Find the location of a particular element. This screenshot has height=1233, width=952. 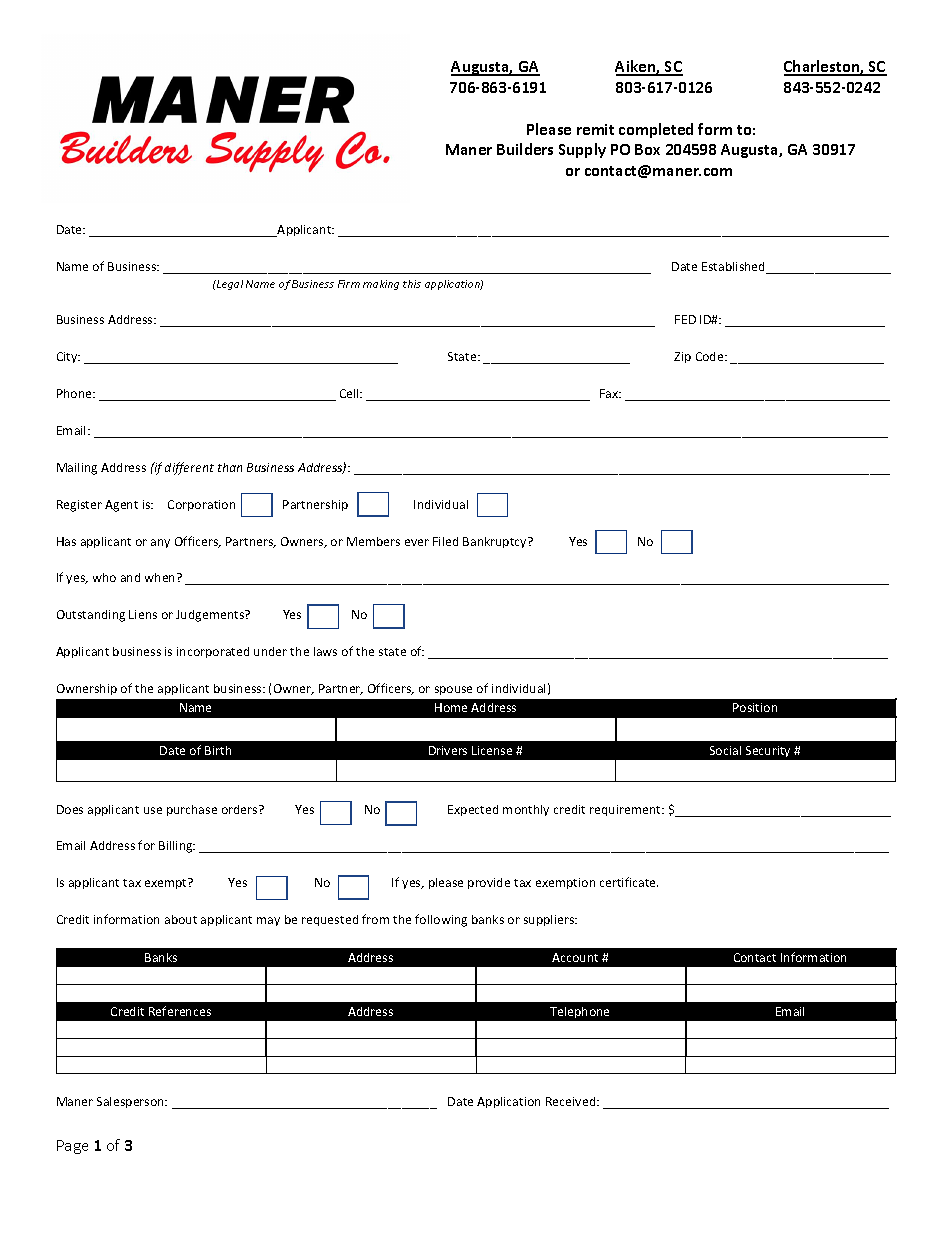

City is located at coordinates (68, 357).
